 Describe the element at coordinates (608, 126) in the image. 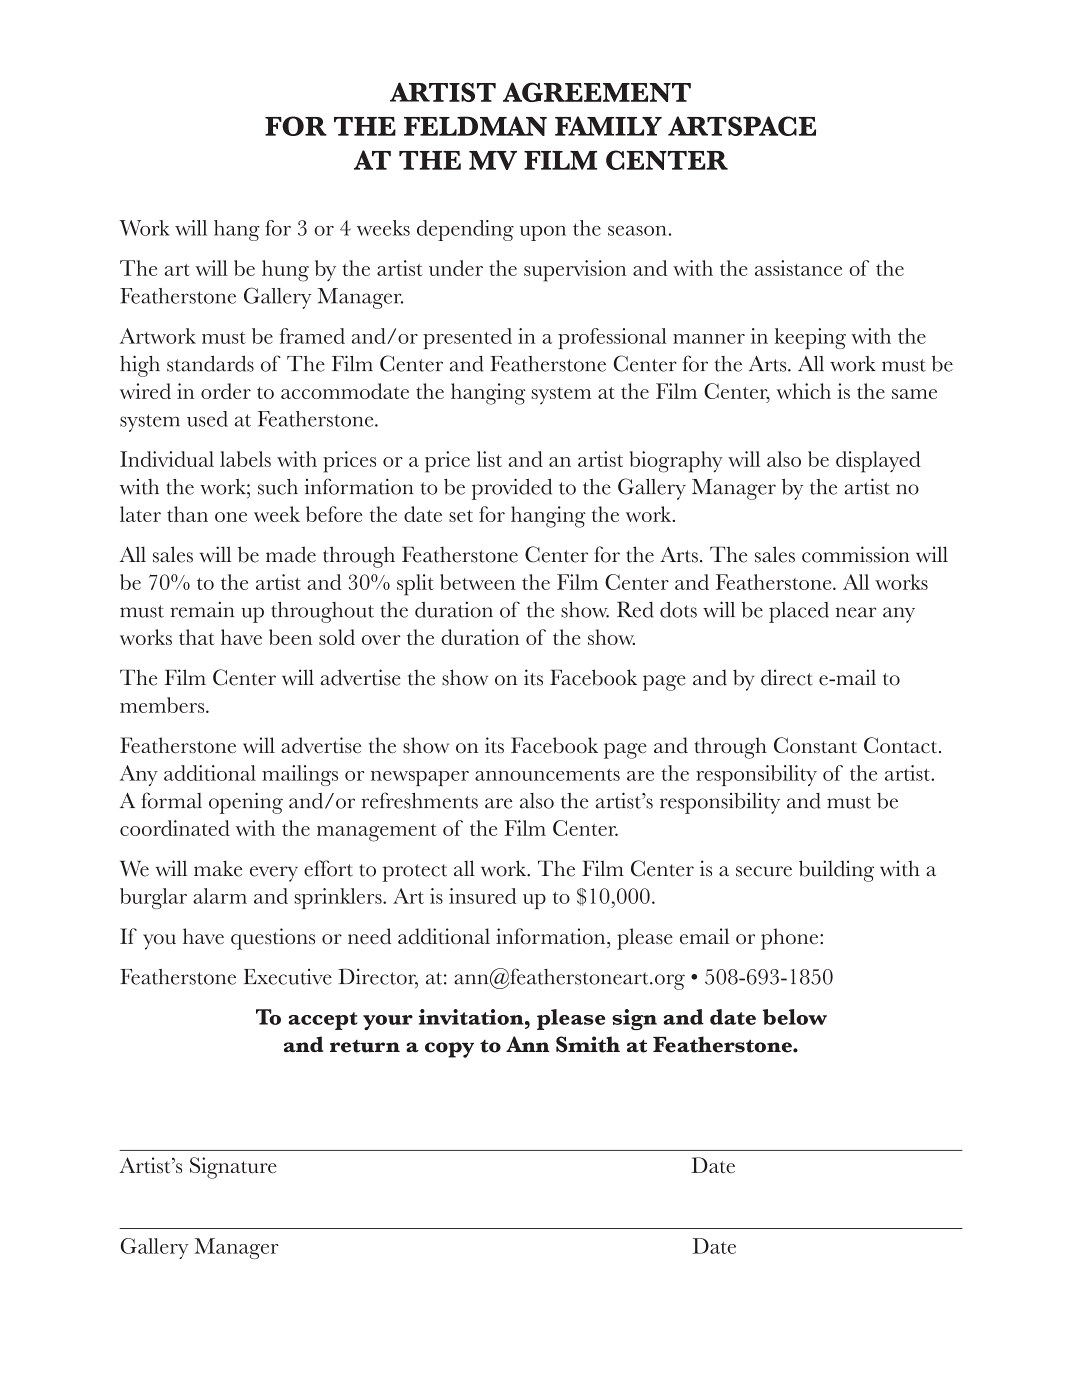

I see `FAMILY` at that location.
